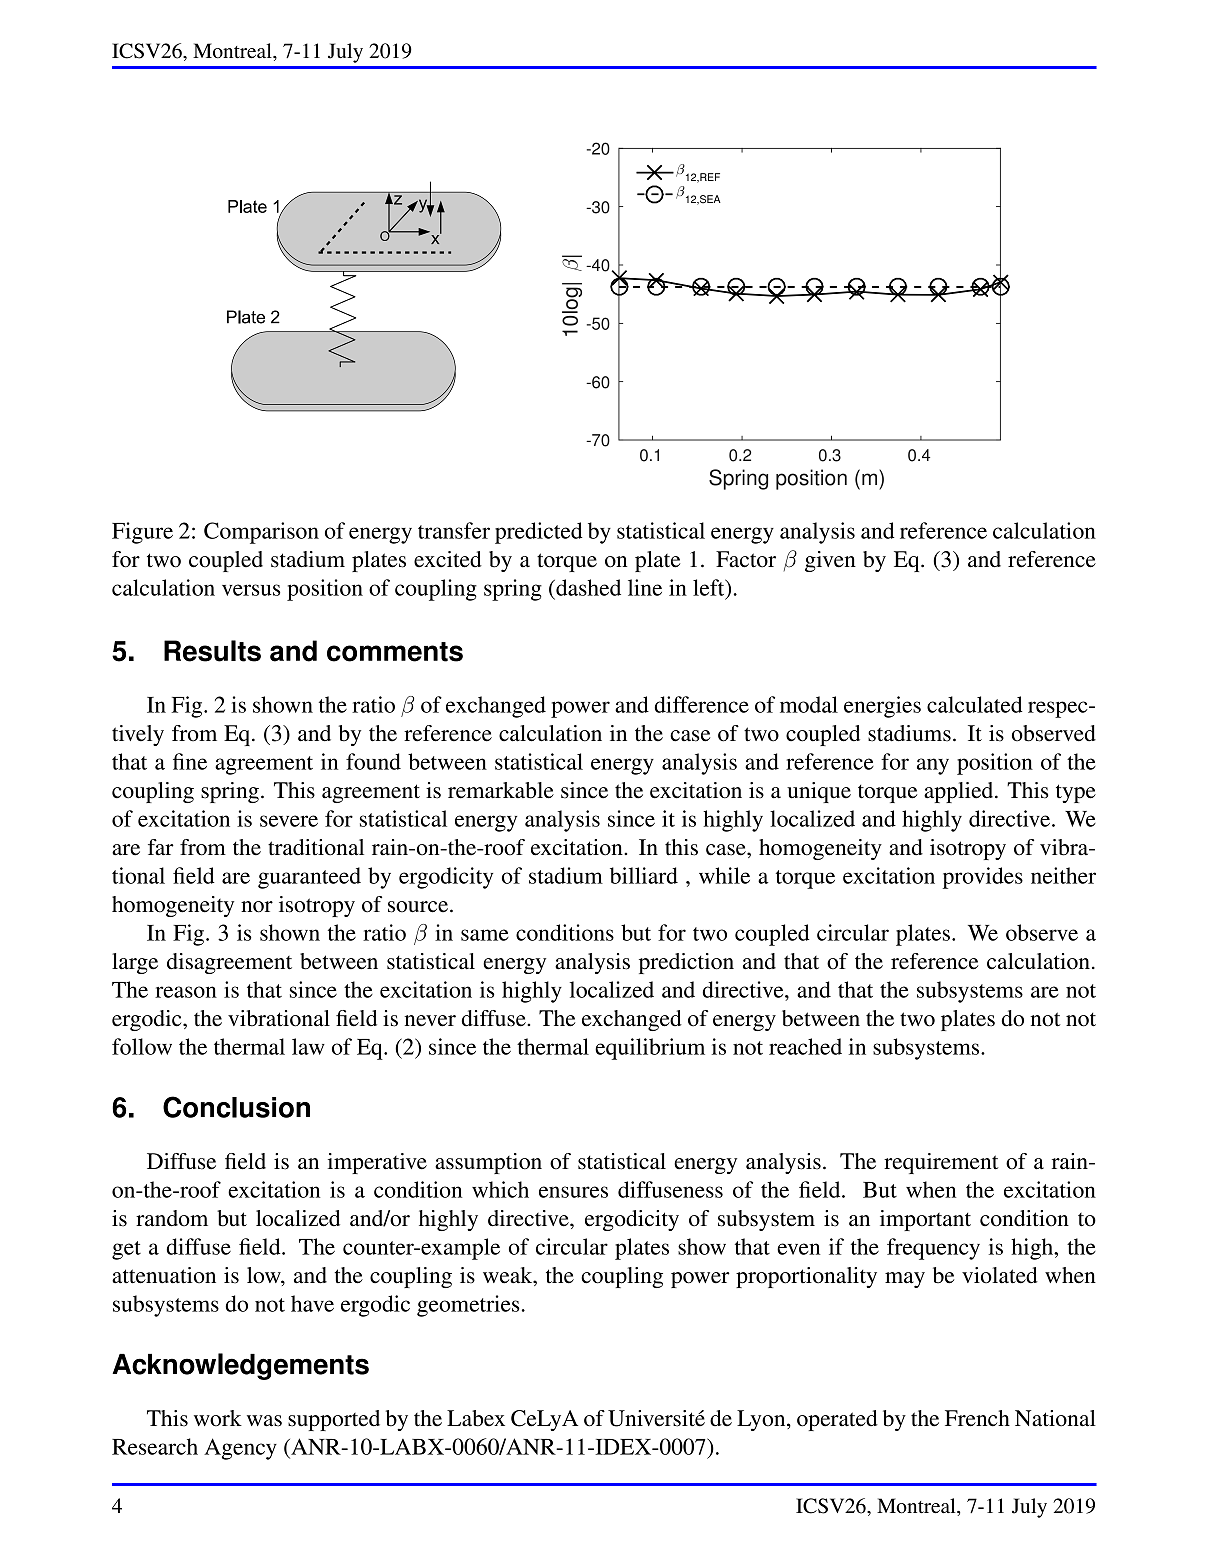  What do you see at coordinates (261, 533) in the screenshot?
I see `Comparison` at bounding box center [261, 533].
